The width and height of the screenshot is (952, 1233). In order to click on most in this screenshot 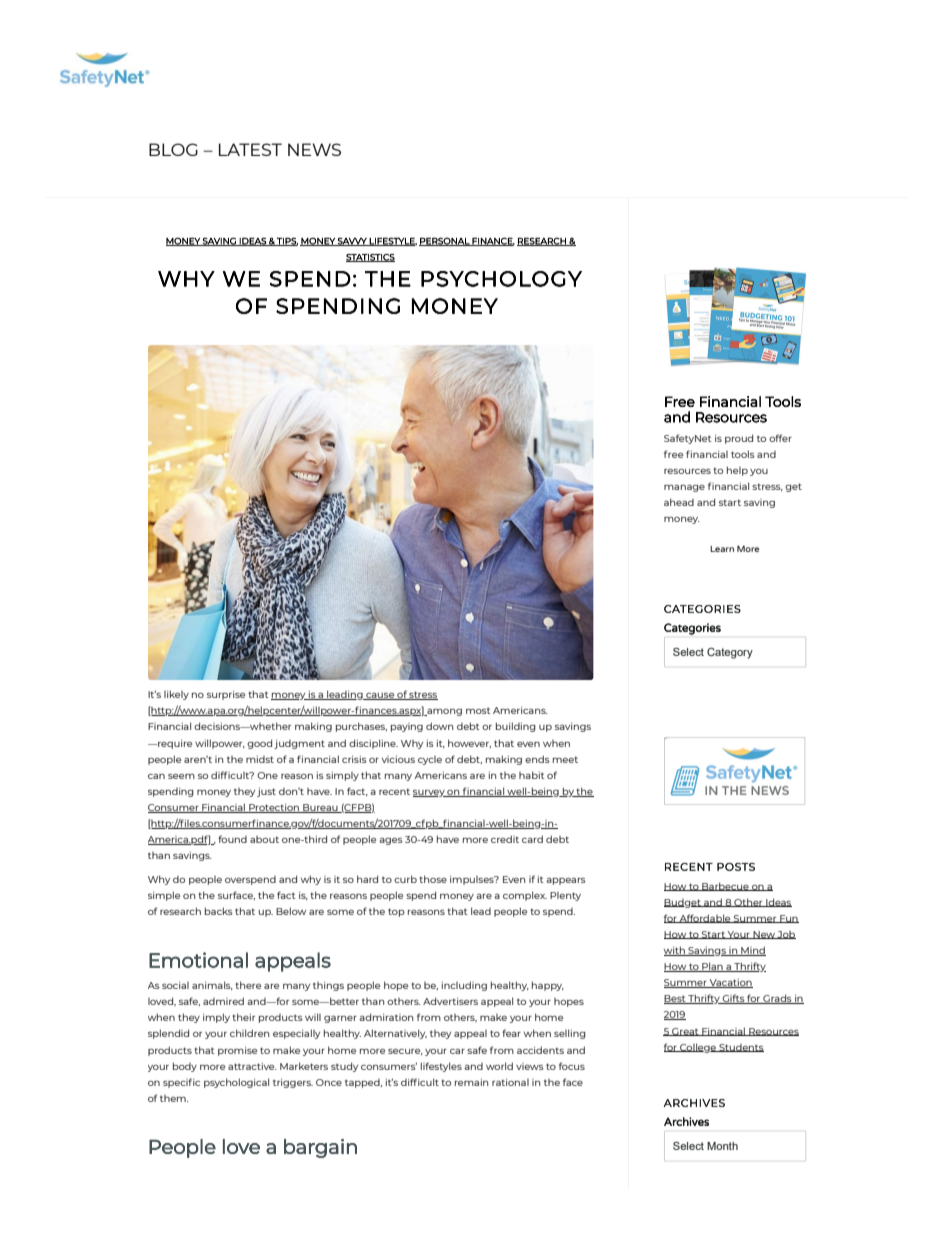, I will do `click(478, 711)`.
